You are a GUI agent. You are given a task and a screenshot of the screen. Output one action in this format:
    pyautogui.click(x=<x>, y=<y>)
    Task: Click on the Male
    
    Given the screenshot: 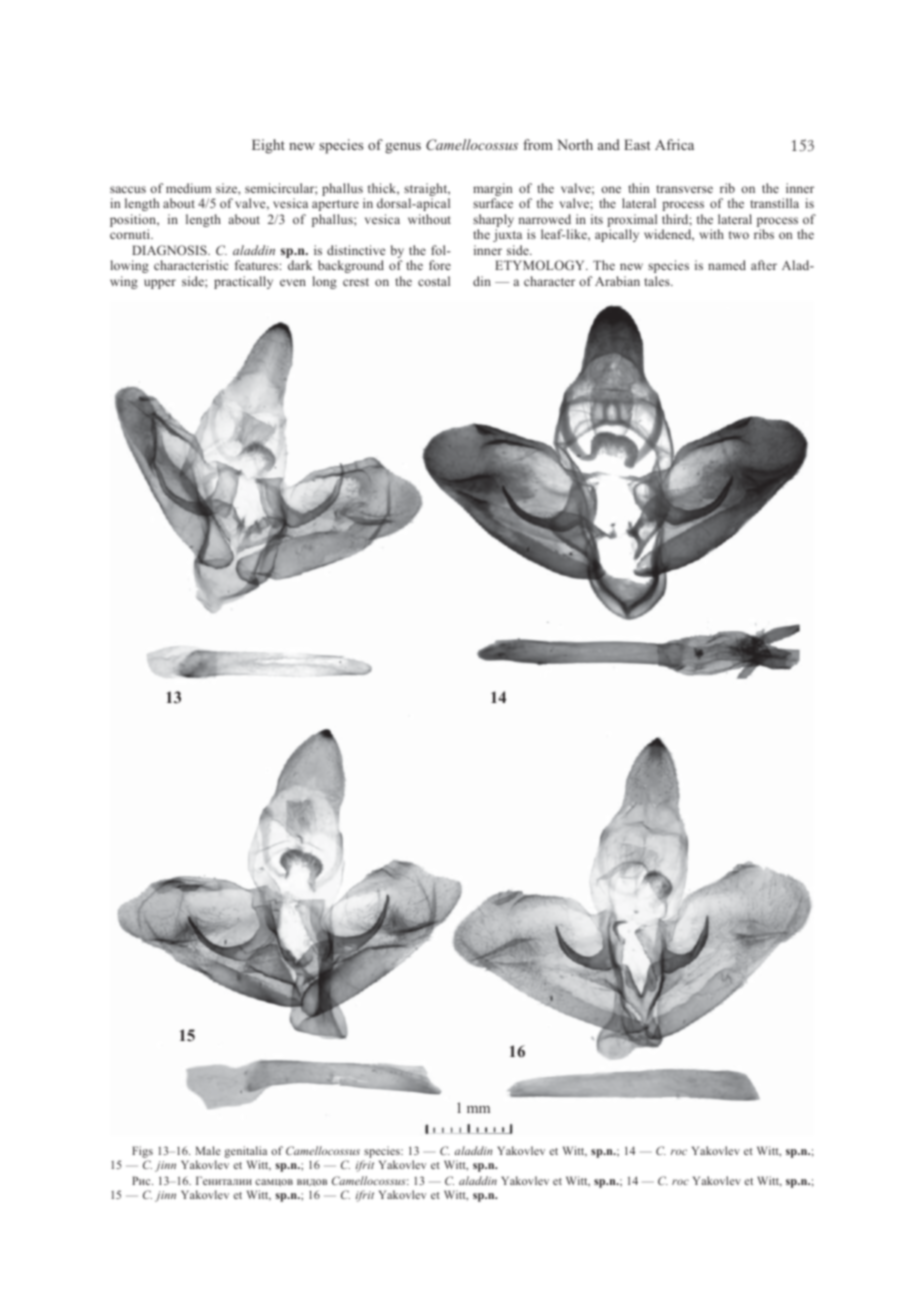 What is the action you would take?
    pyautogui.click(x=208, y=1150)
